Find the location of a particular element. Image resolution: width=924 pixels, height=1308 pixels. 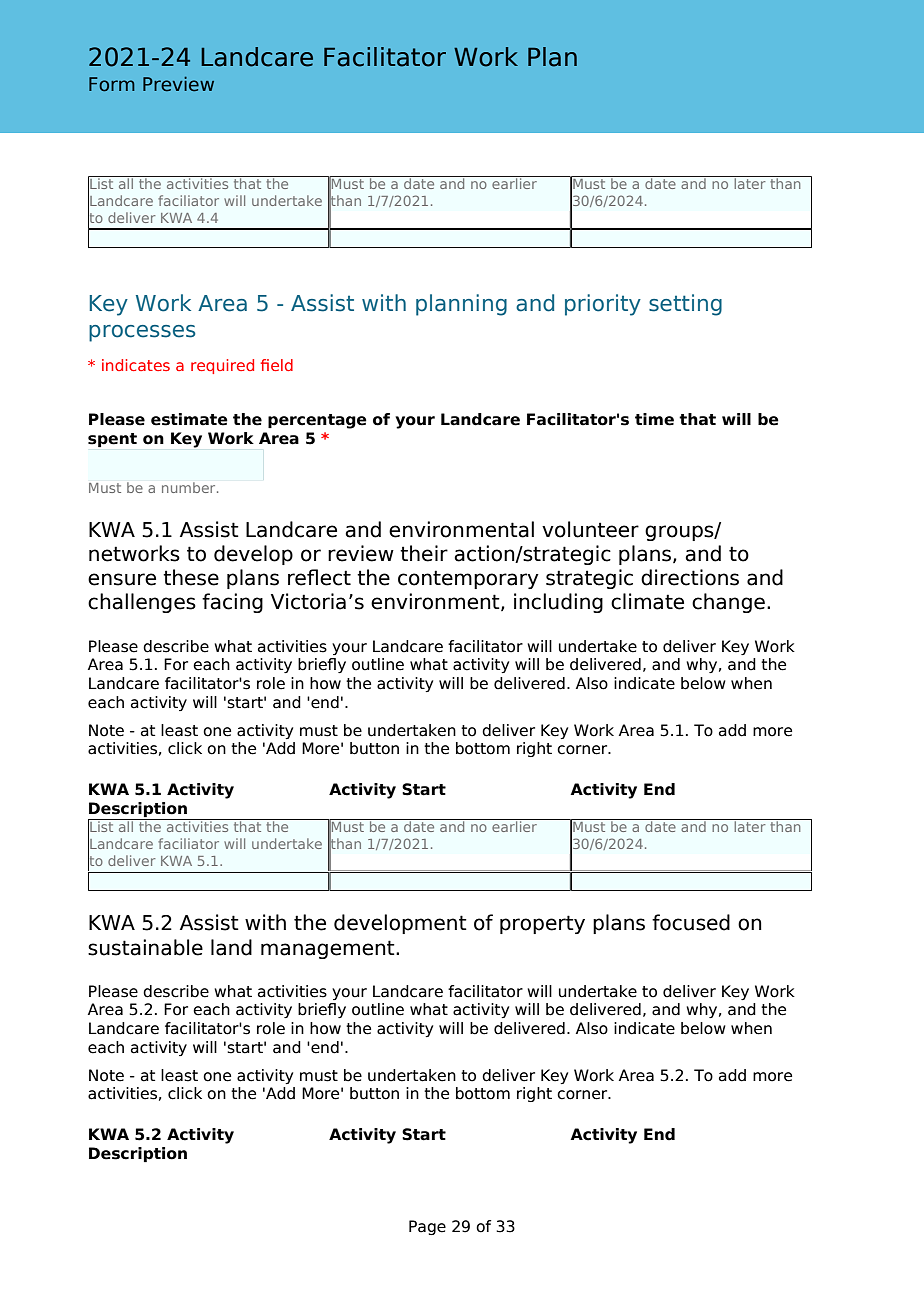

challenges is located at coordinates (142, 603).
